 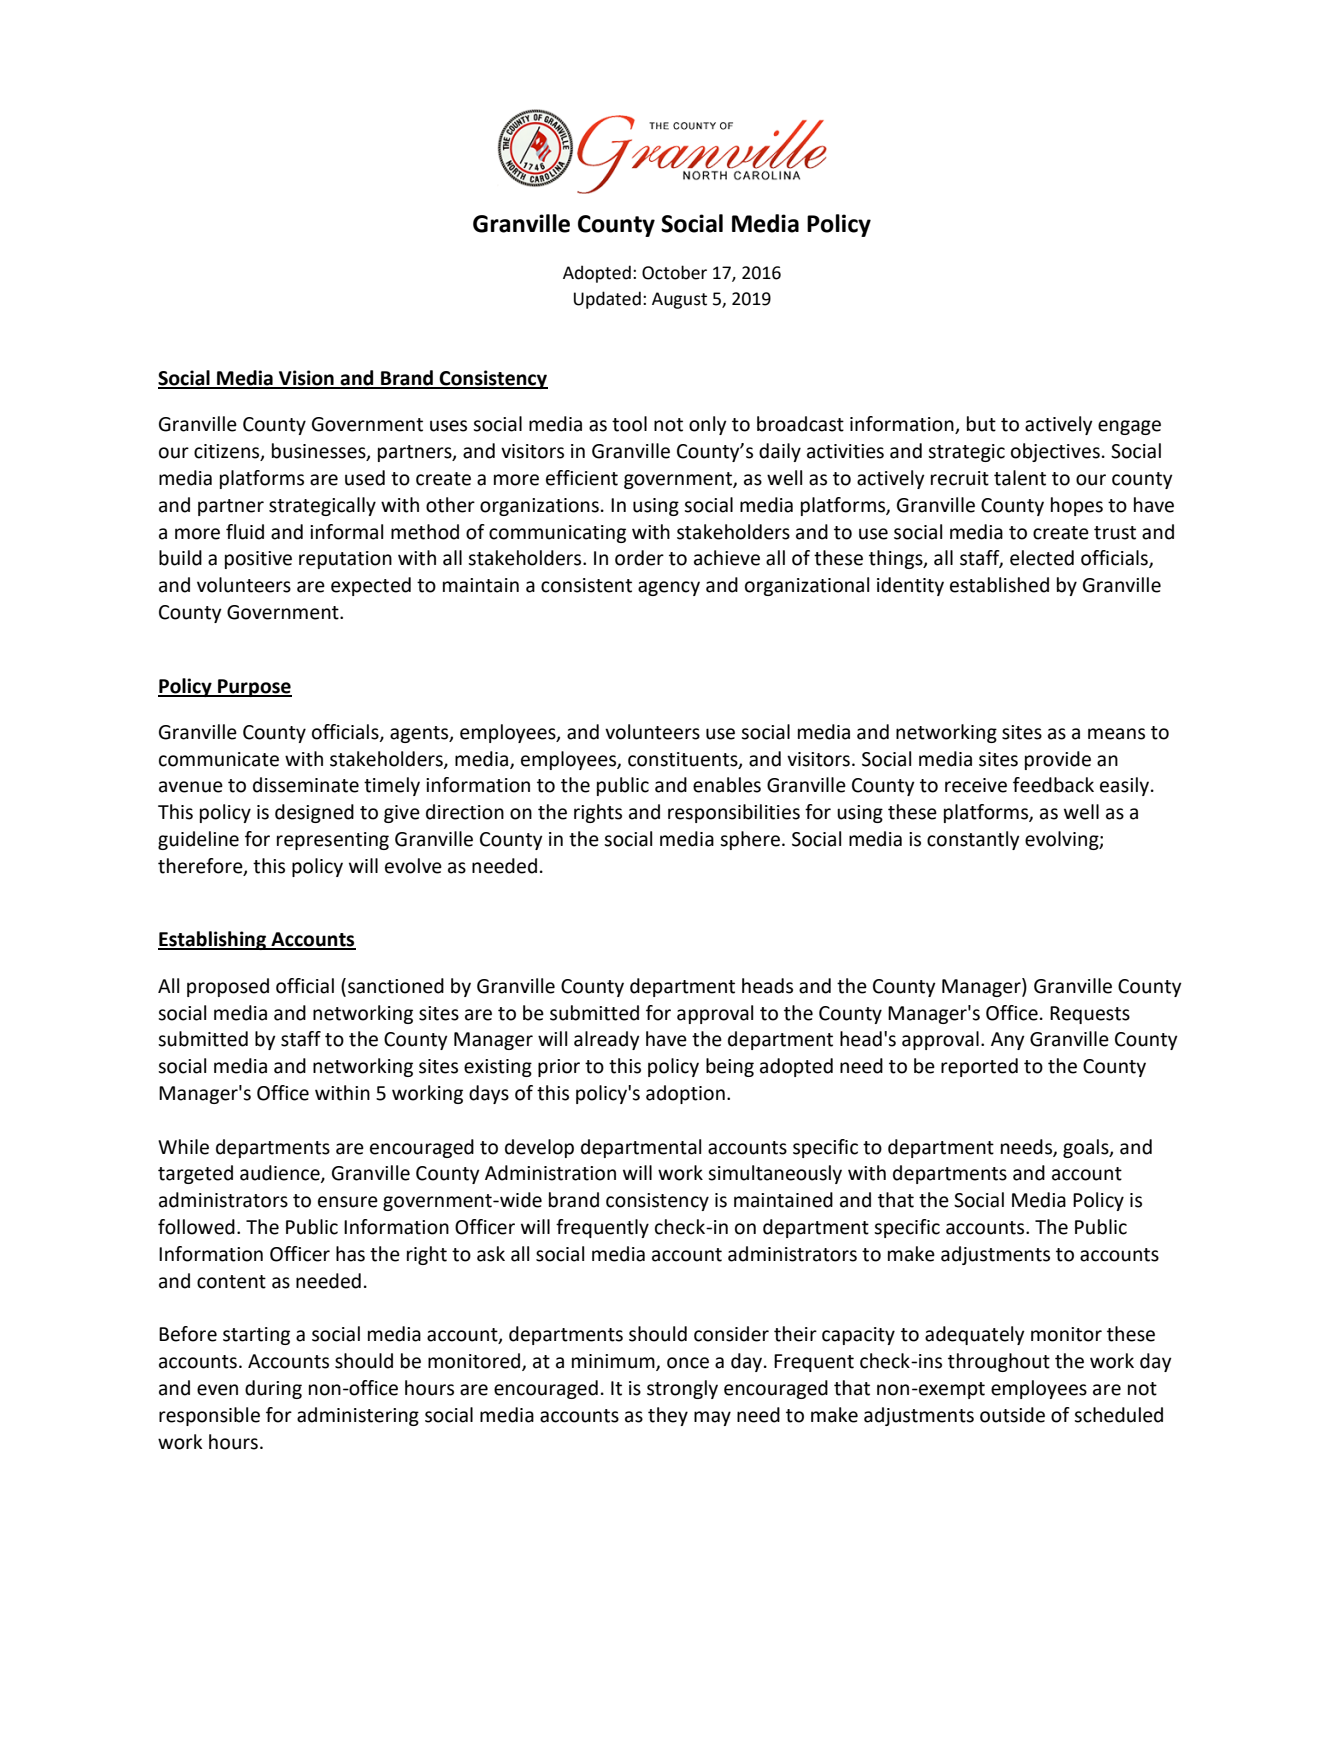 I want to click on but, so click(x=981, y=424).
